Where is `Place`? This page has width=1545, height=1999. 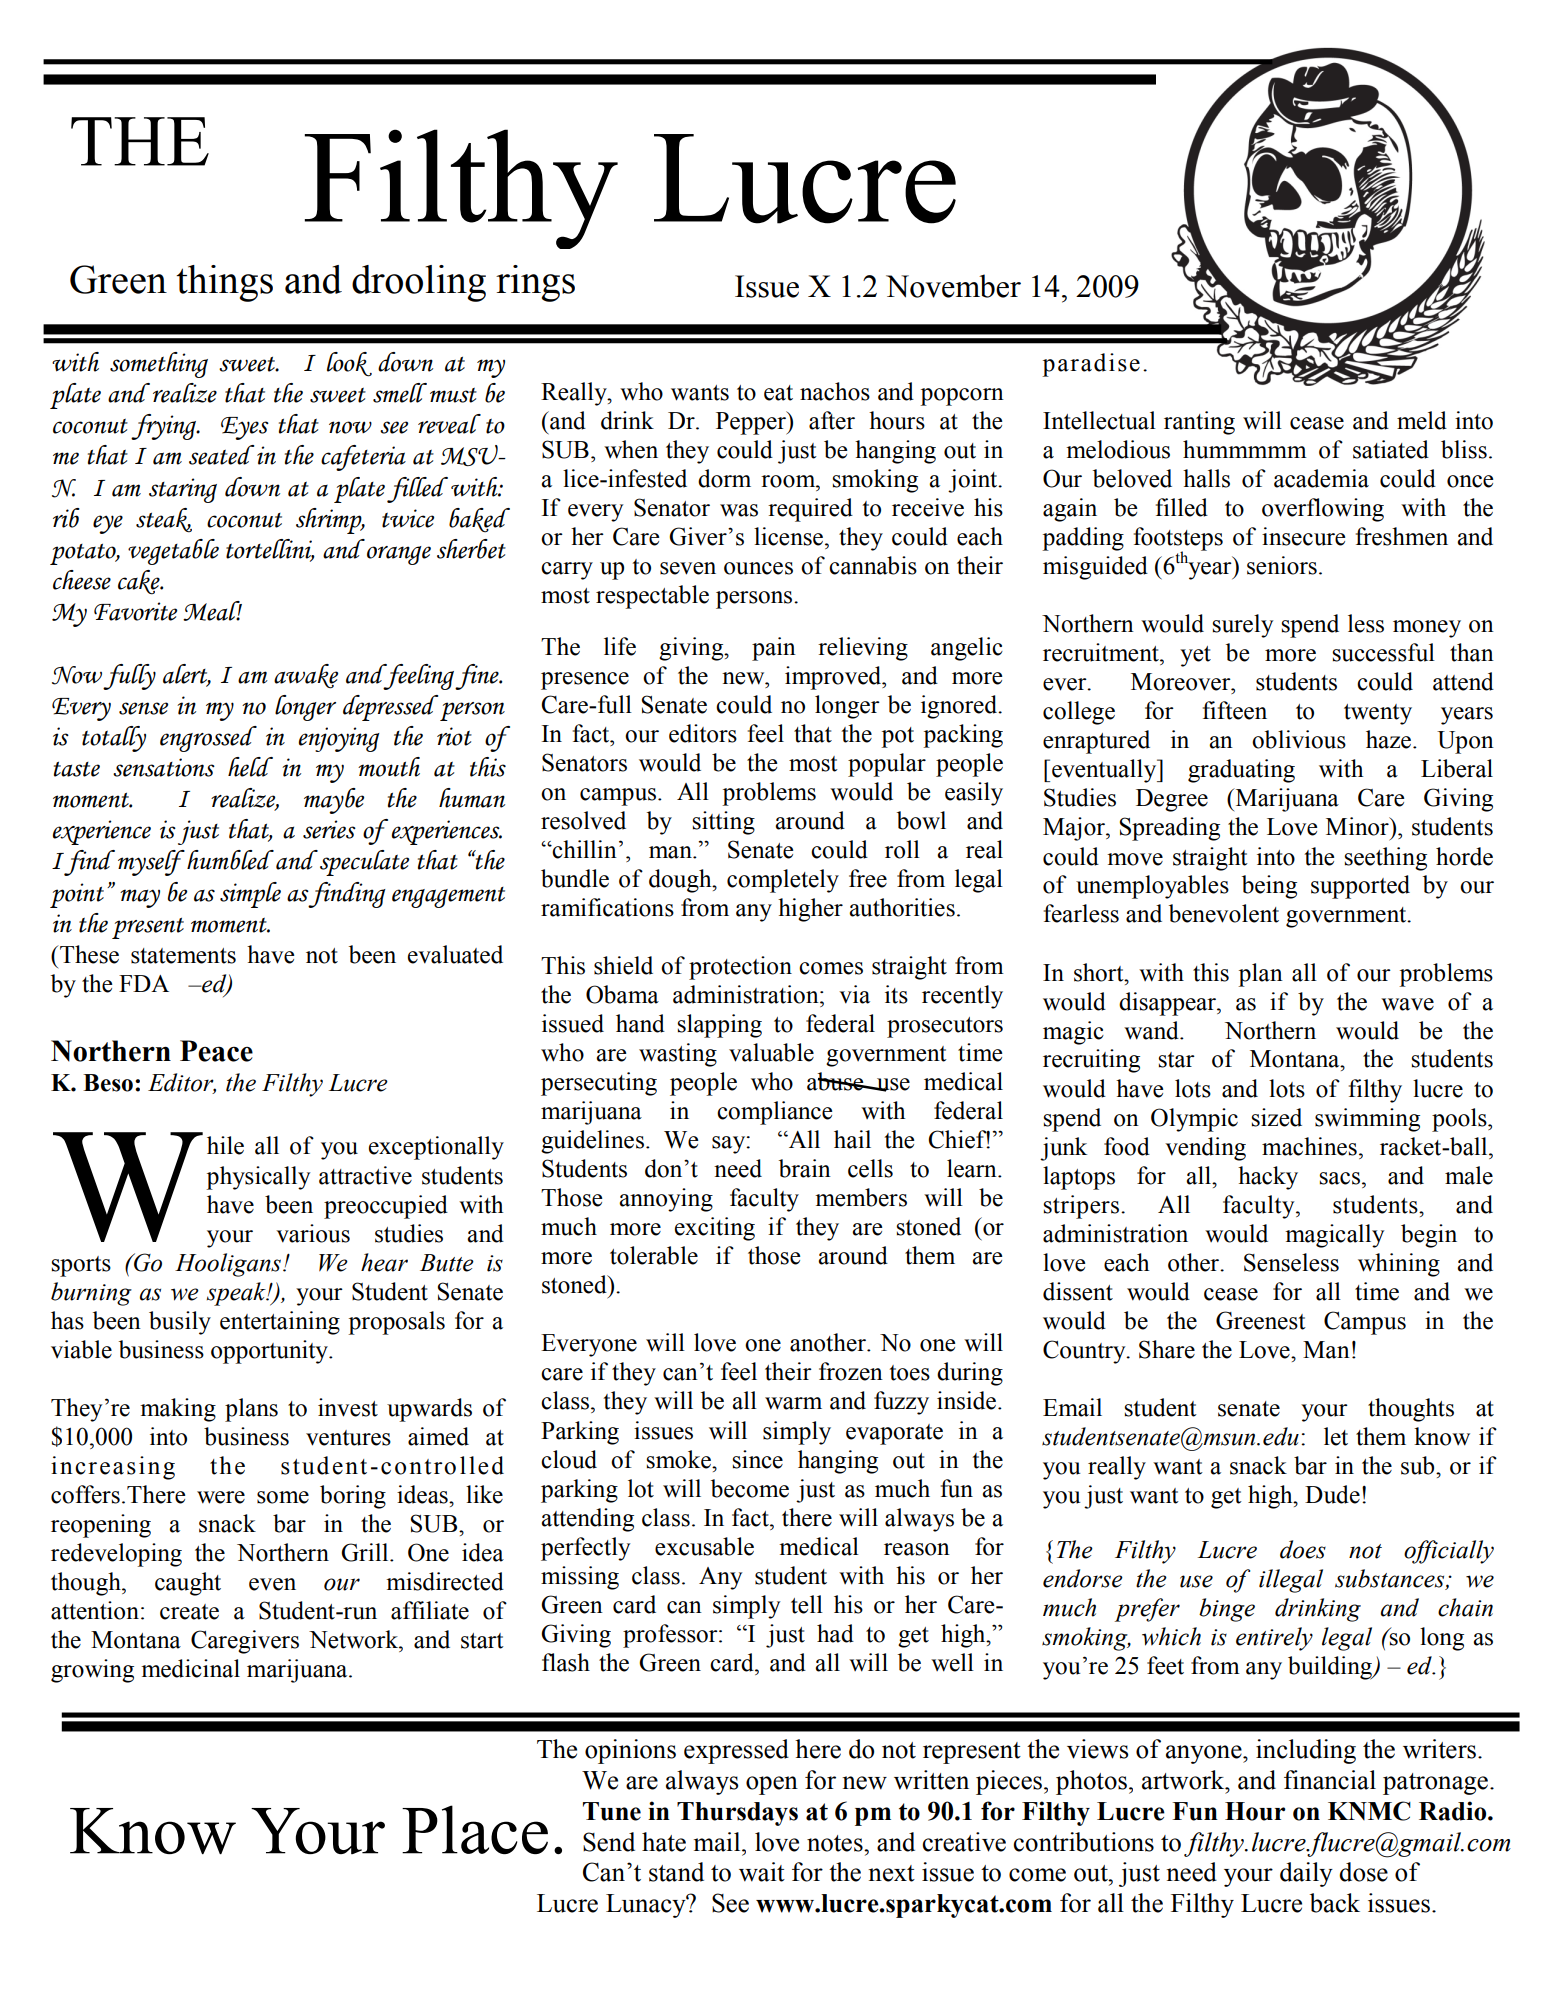
Place is located at coordinates (475, 1829).
